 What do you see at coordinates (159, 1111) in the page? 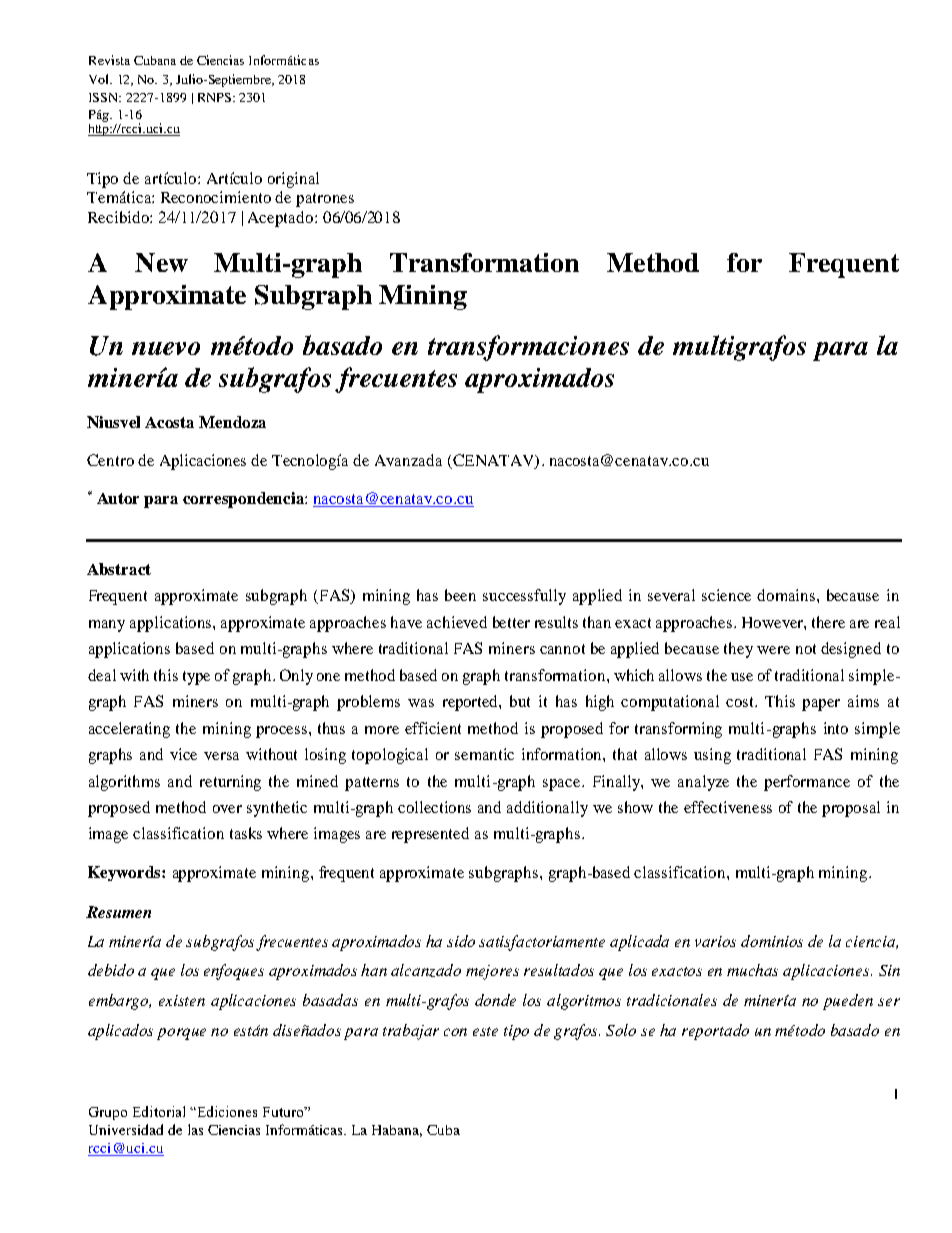
I see `Editorial` at bounding box center [159, 1111].
